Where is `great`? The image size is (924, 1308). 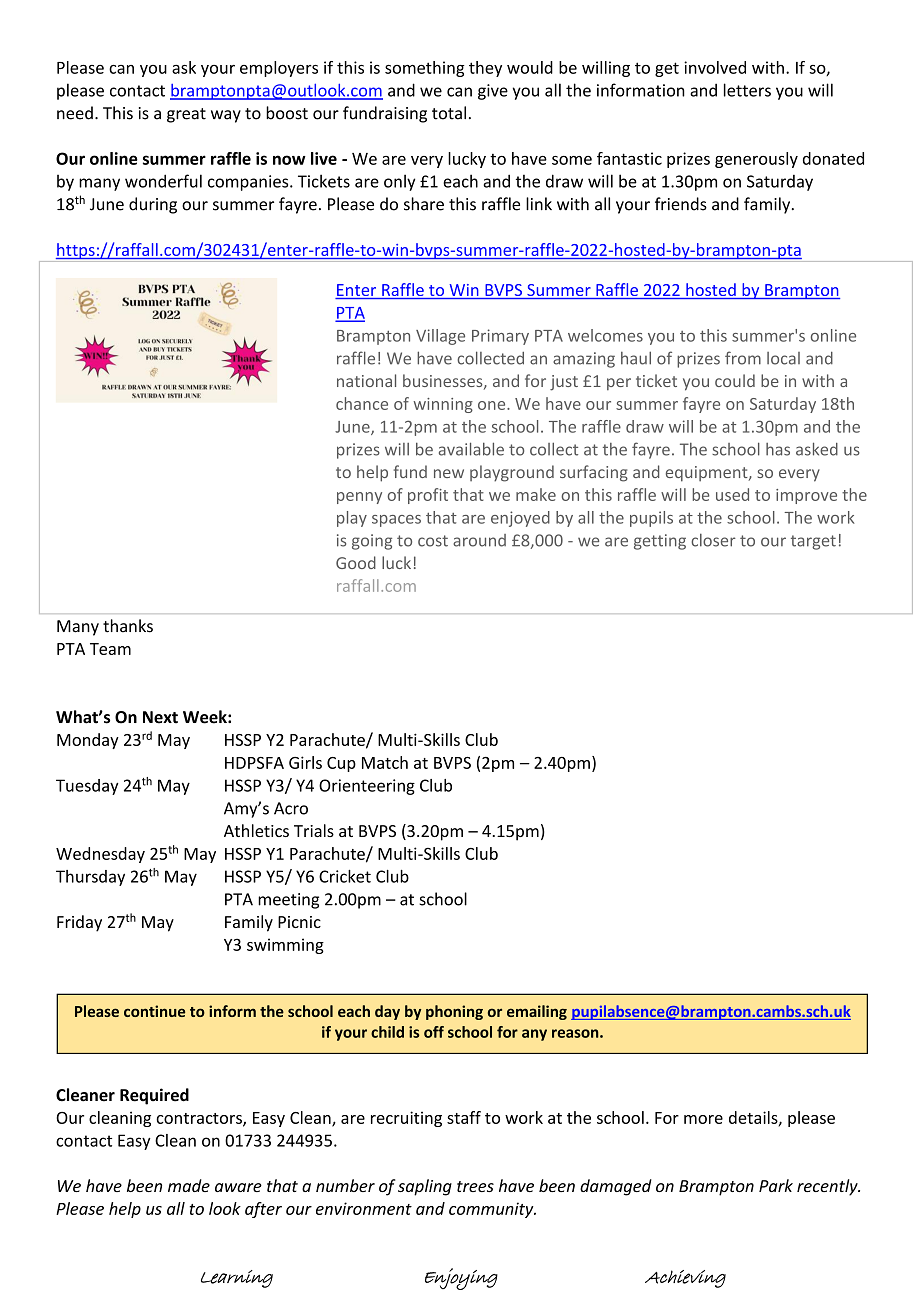
great is located at coordinates (186, 115).
